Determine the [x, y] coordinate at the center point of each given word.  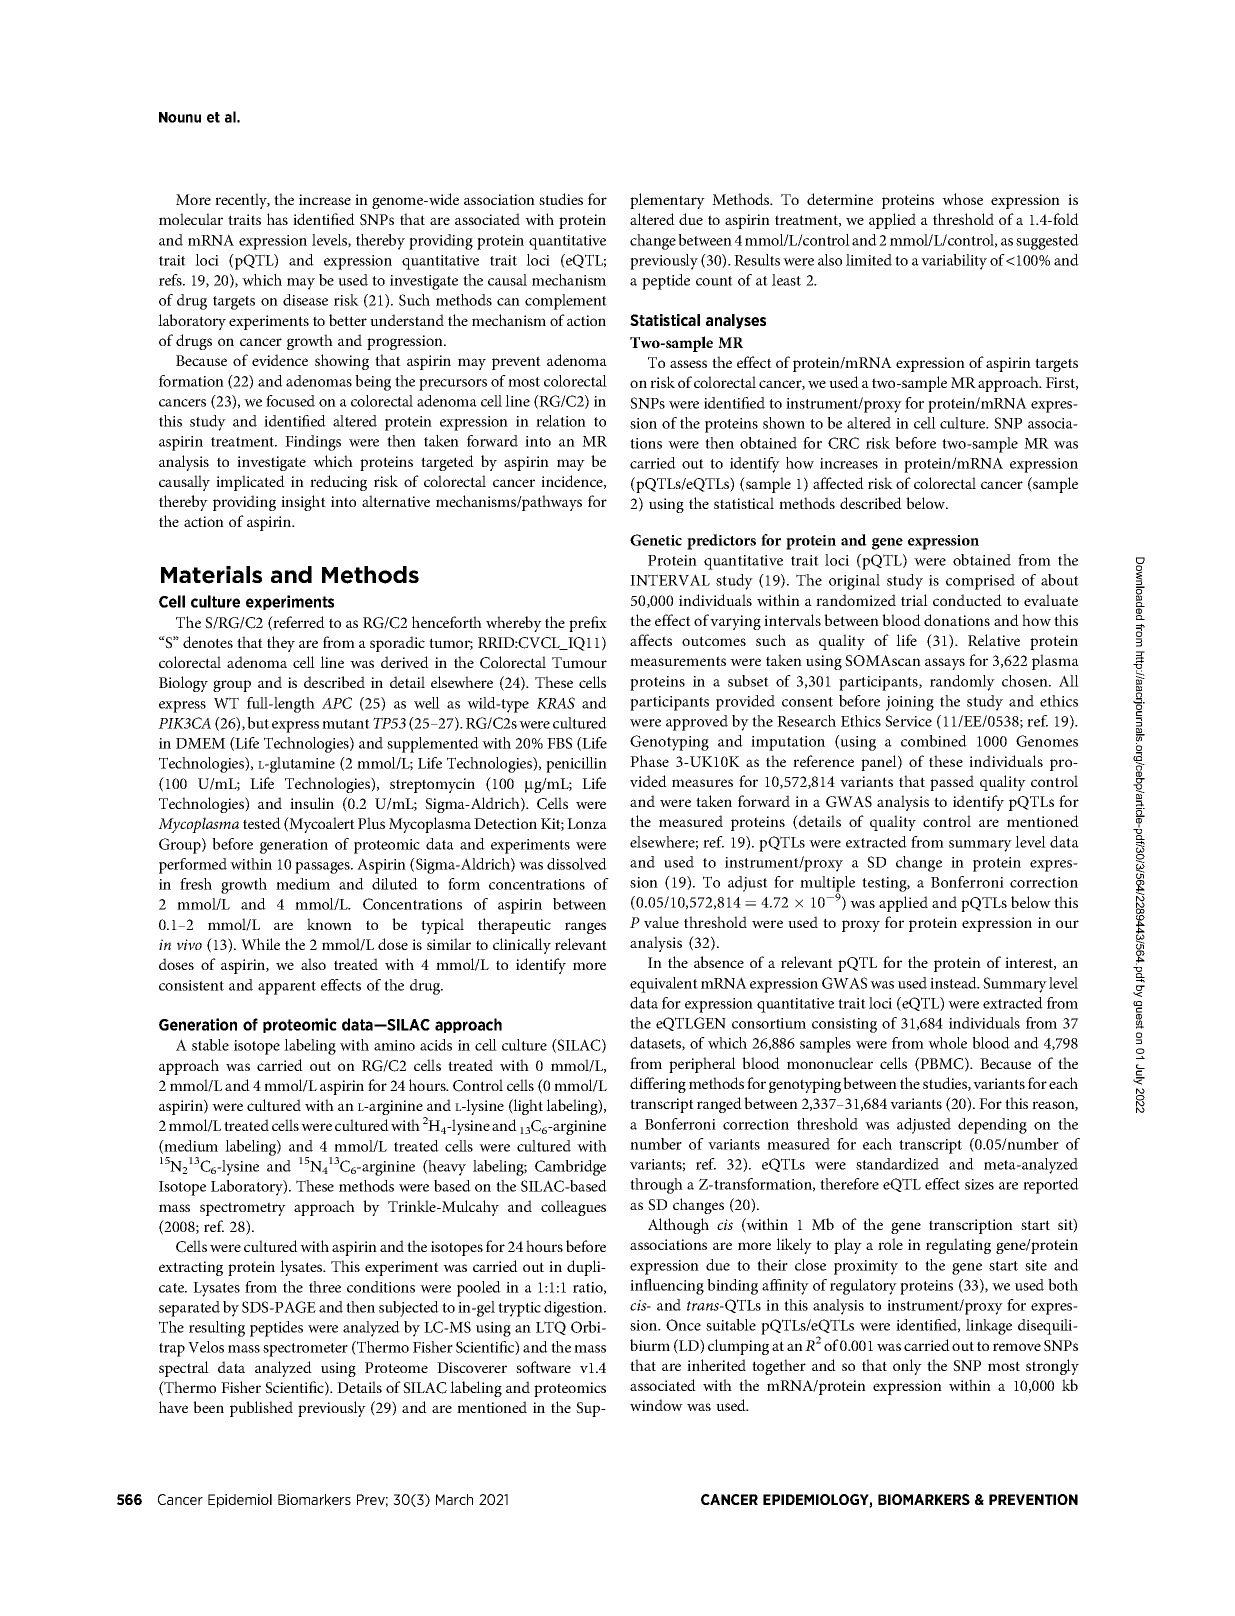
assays [945, 664]
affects [651, 640]
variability [954, 262]
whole [947, 1043]
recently [242, 201]
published [261, 1409]
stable [210, 1045]
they [281, 644]
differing [658, 1085]
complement [566, 302]
